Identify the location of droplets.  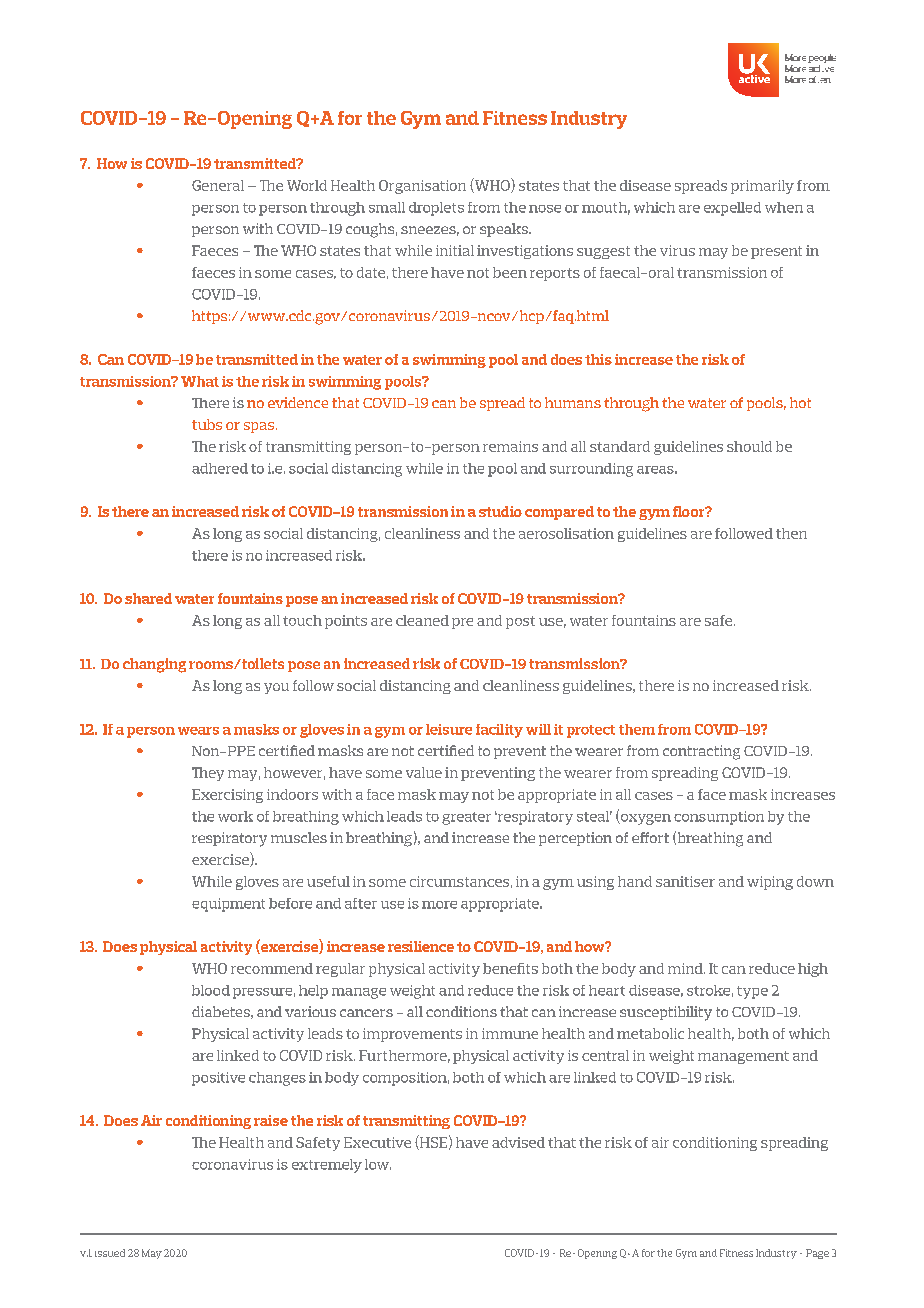
(436, 209).
